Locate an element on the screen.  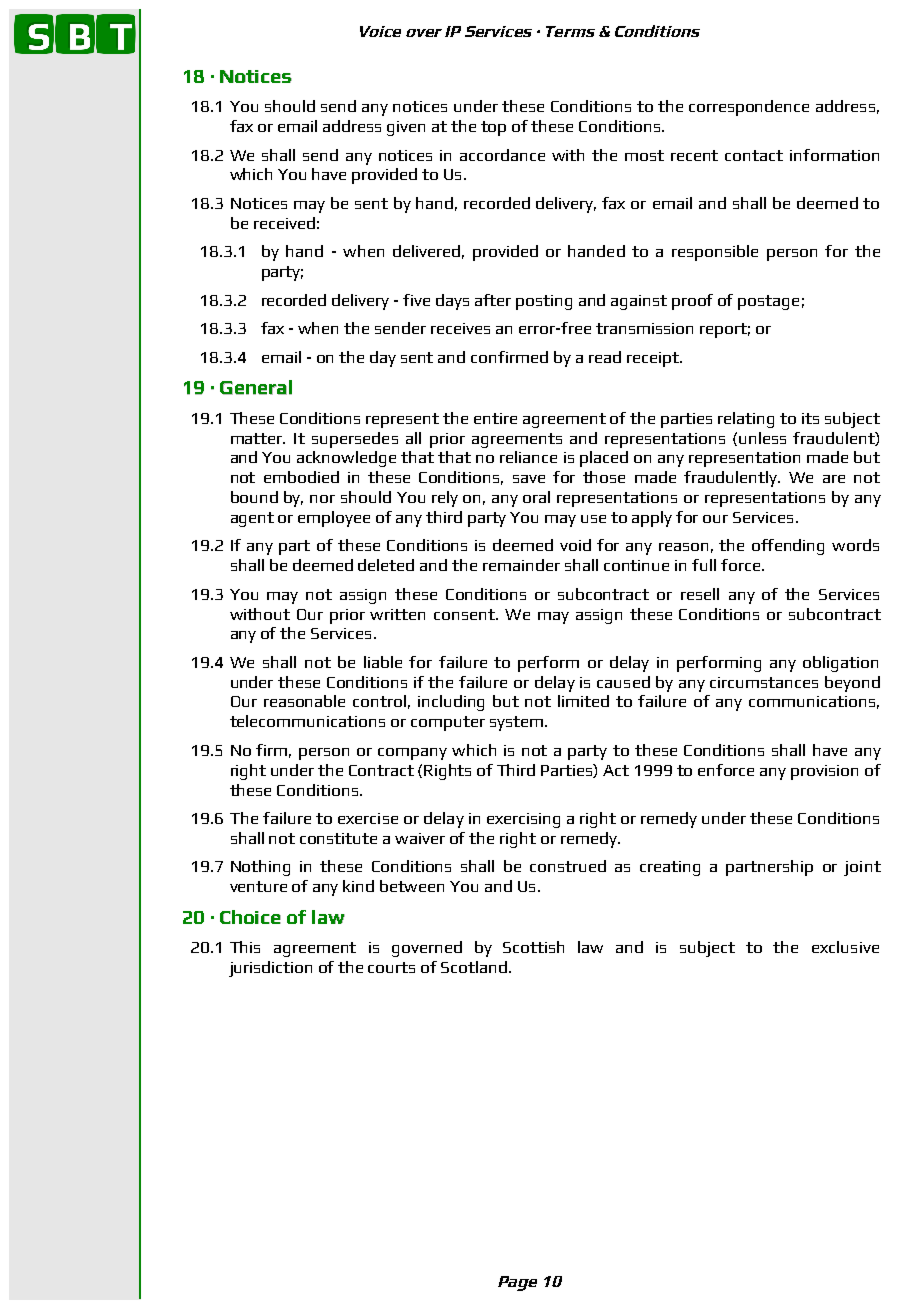
offending is located at coordinates (788, 547).
